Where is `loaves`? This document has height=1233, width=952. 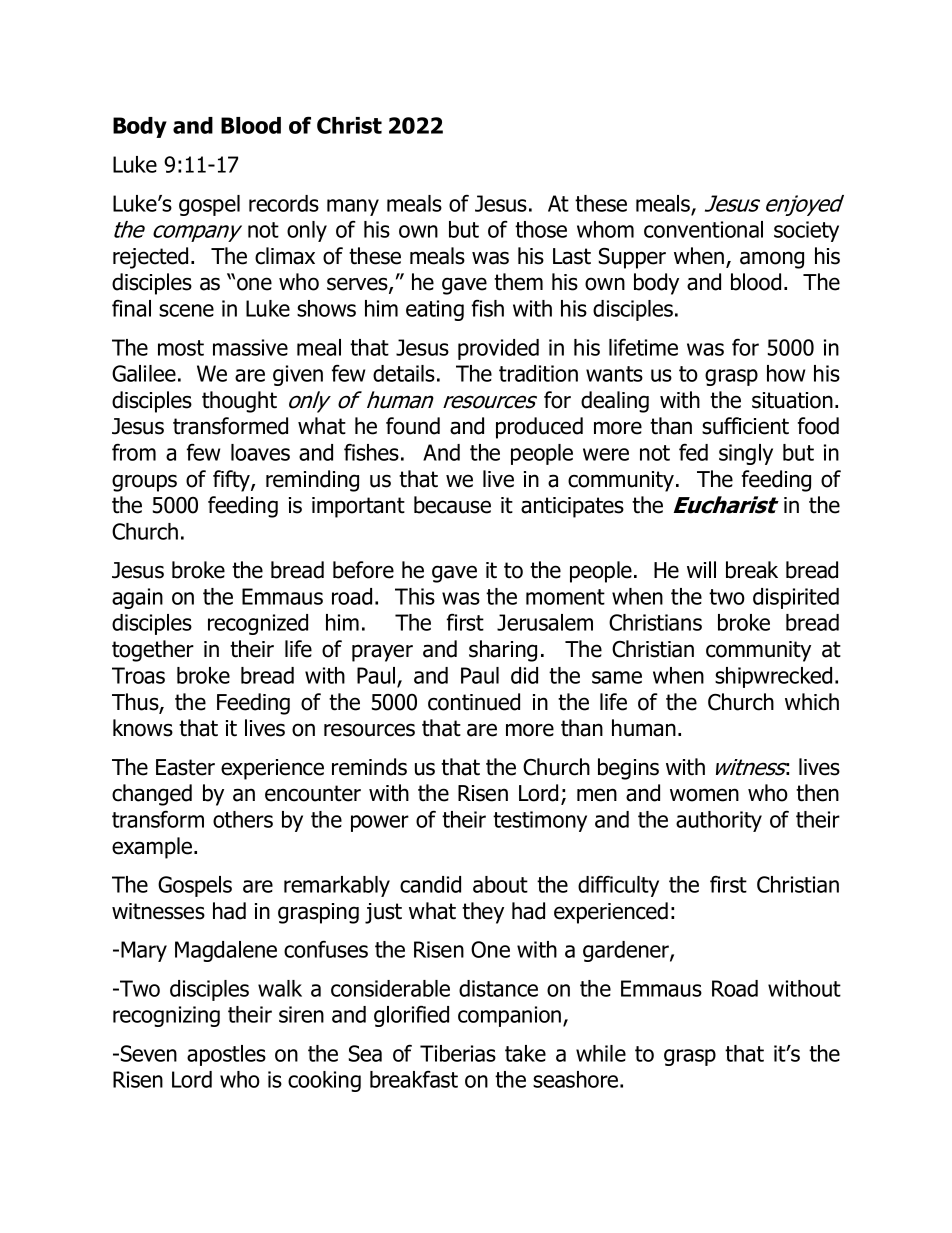 loaves is located at coordinates (260, 452).
